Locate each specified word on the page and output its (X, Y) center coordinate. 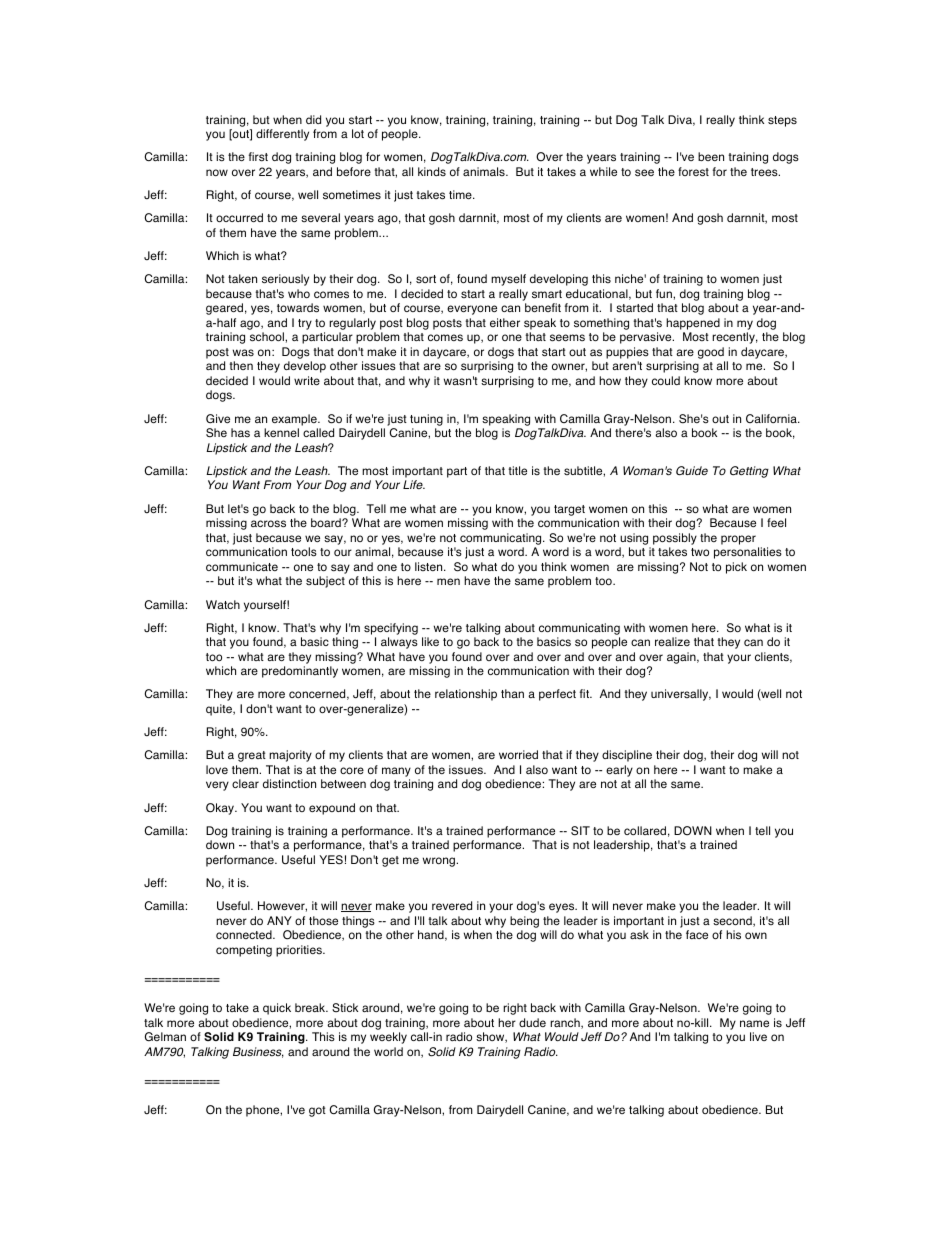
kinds (432, 171)
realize (672, 641)
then (241, 365)
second (733, 921)
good (711, 353)
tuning (426, 420)
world (388, 1051)
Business (258, 1052)
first (258, 157)
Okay (221, 809)
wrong (440, 862)
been (711, 156)
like (430, 641)
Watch (223, 604)
